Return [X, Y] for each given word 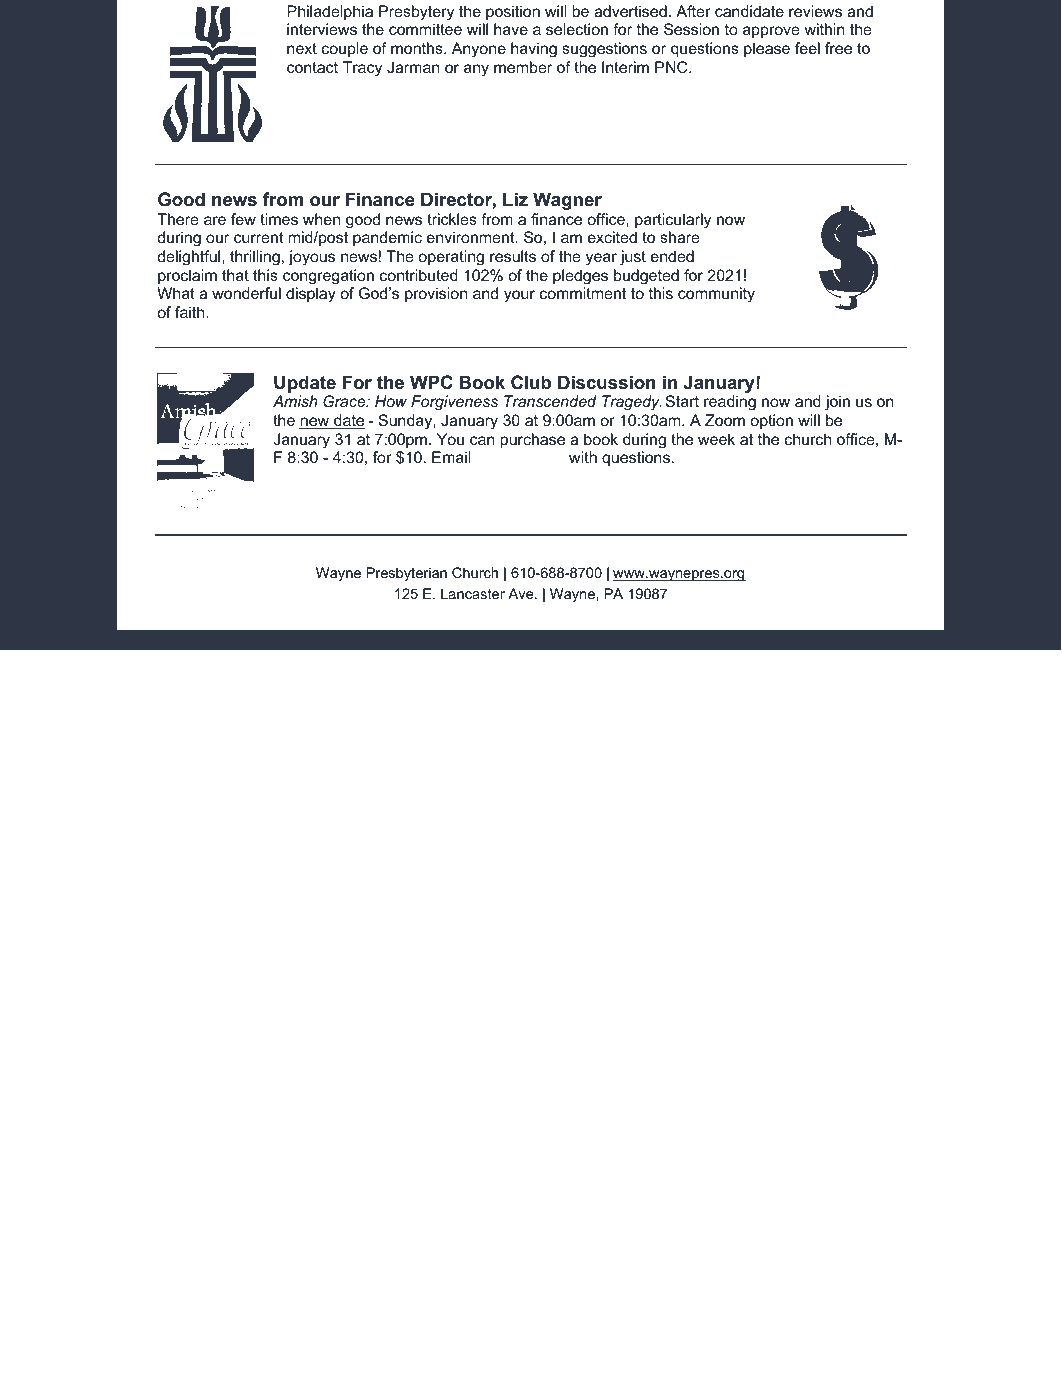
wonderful [246, 293]
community [716, 295]
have [511, 29]
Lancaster [473, 593]
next [302, 48]
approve [771, 32]
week [716, 439]
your [519, 296]
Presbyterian [406, 574]
